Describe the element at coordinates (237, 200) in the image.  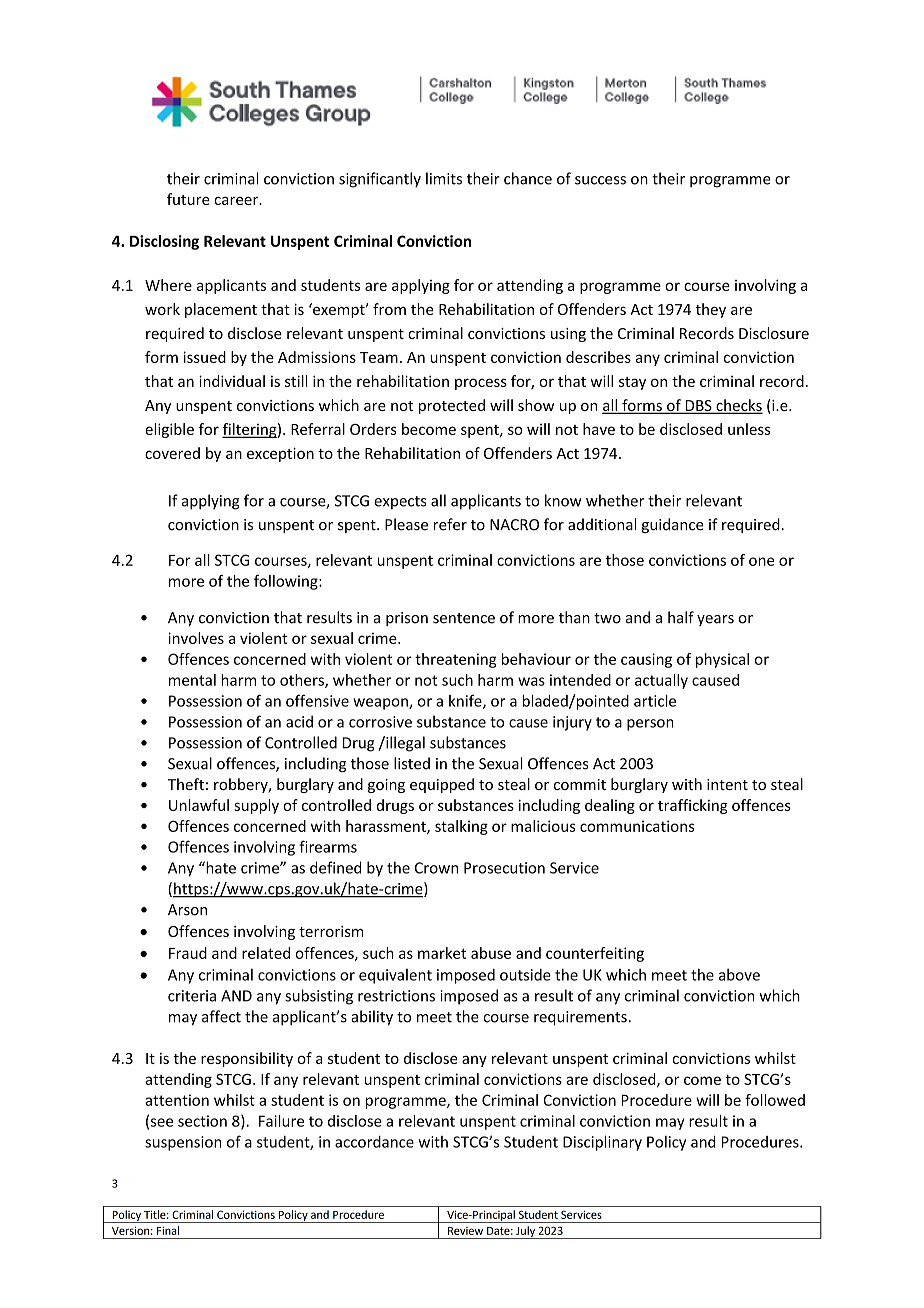
I see `career` at that location.
